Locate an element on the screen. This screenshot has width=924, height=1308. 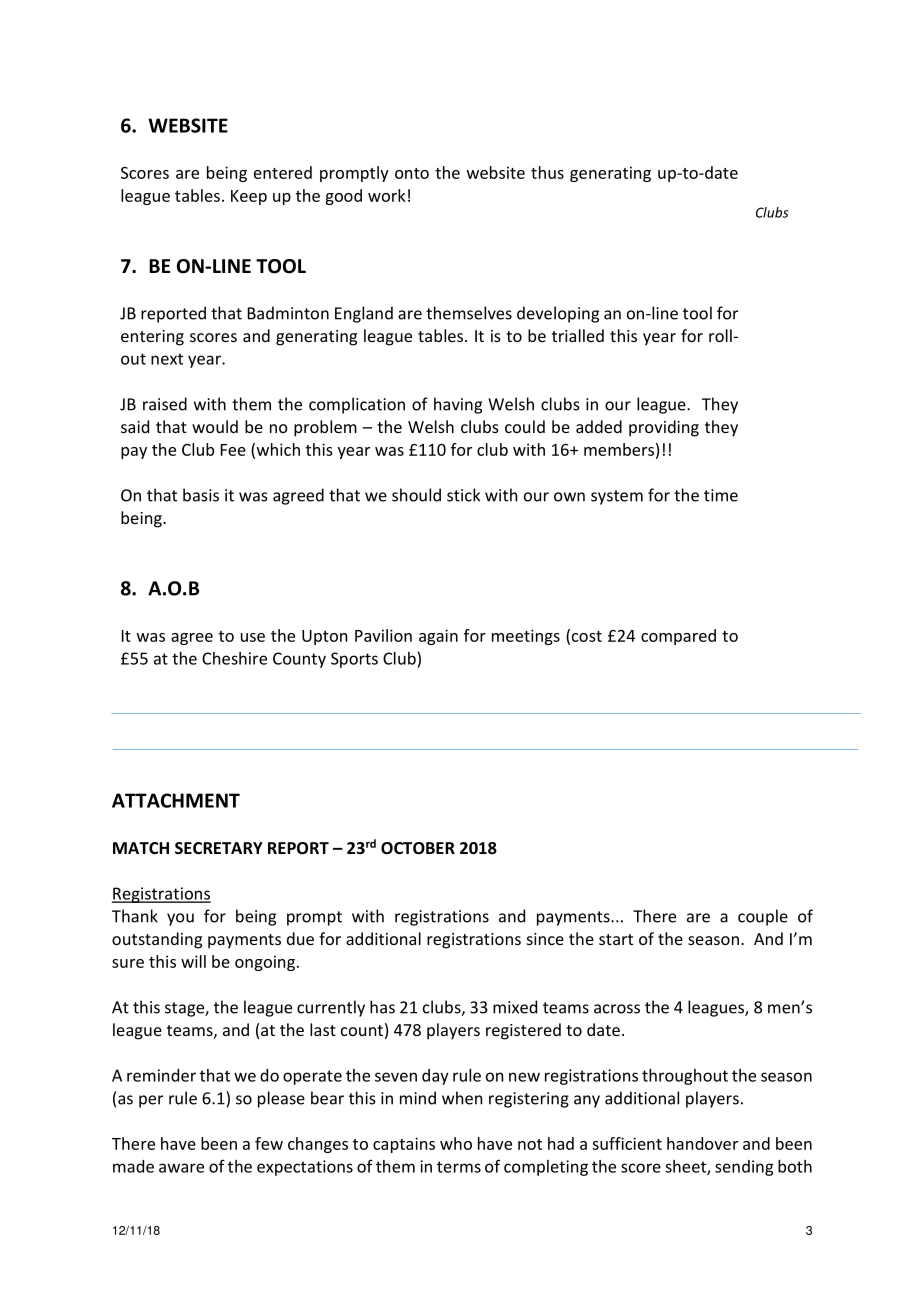
who is located at coordinates (456, 1143).
